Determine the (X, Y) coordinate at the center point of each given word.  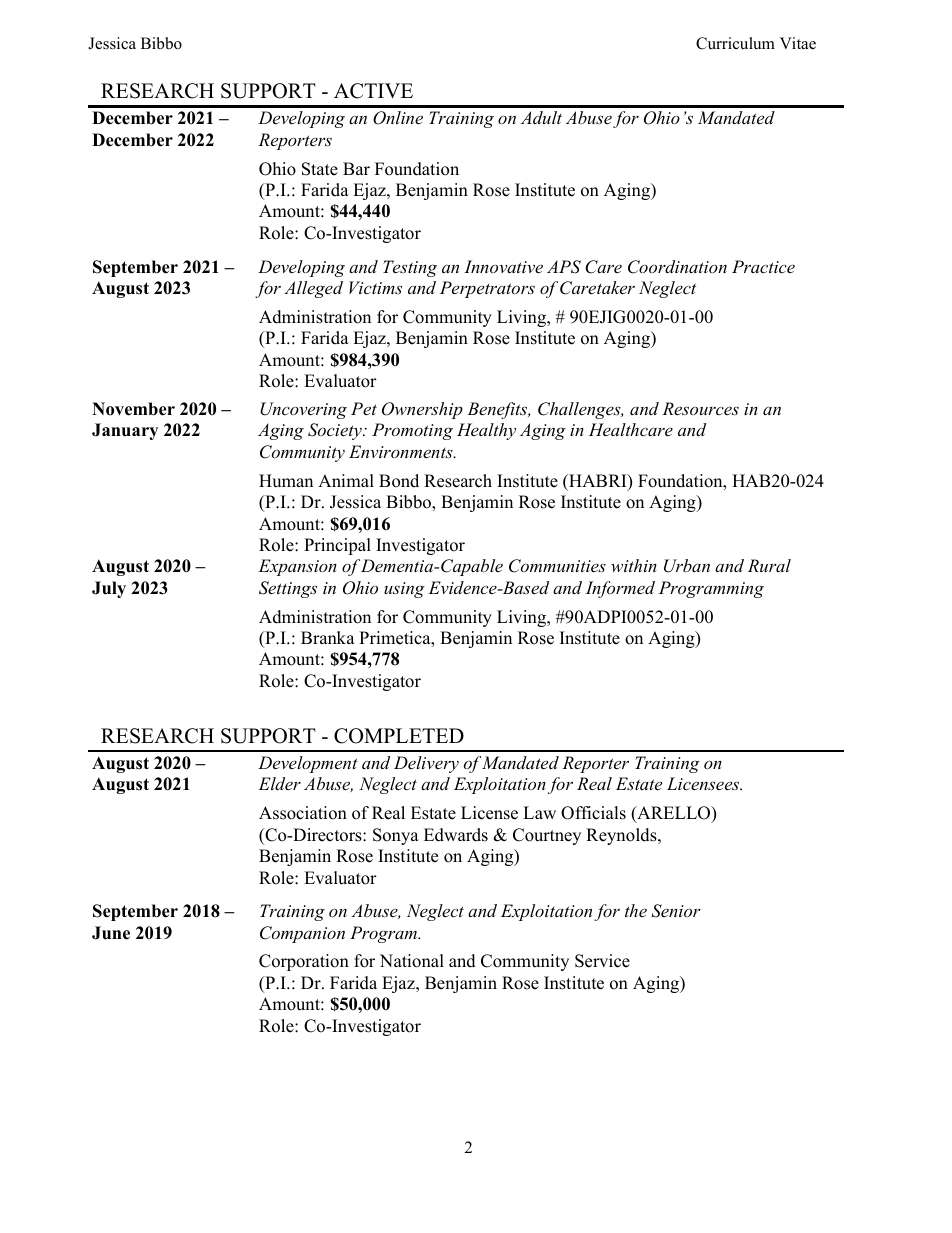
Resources (700, 408)
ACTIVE (373, 91)
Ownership (422, 410)
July (109, 589)
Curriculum (735, 43)
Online (398, 118)
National (412, 961)
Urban (687, 566)
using (404, 590)
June (111, 933)
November (133, 409)
